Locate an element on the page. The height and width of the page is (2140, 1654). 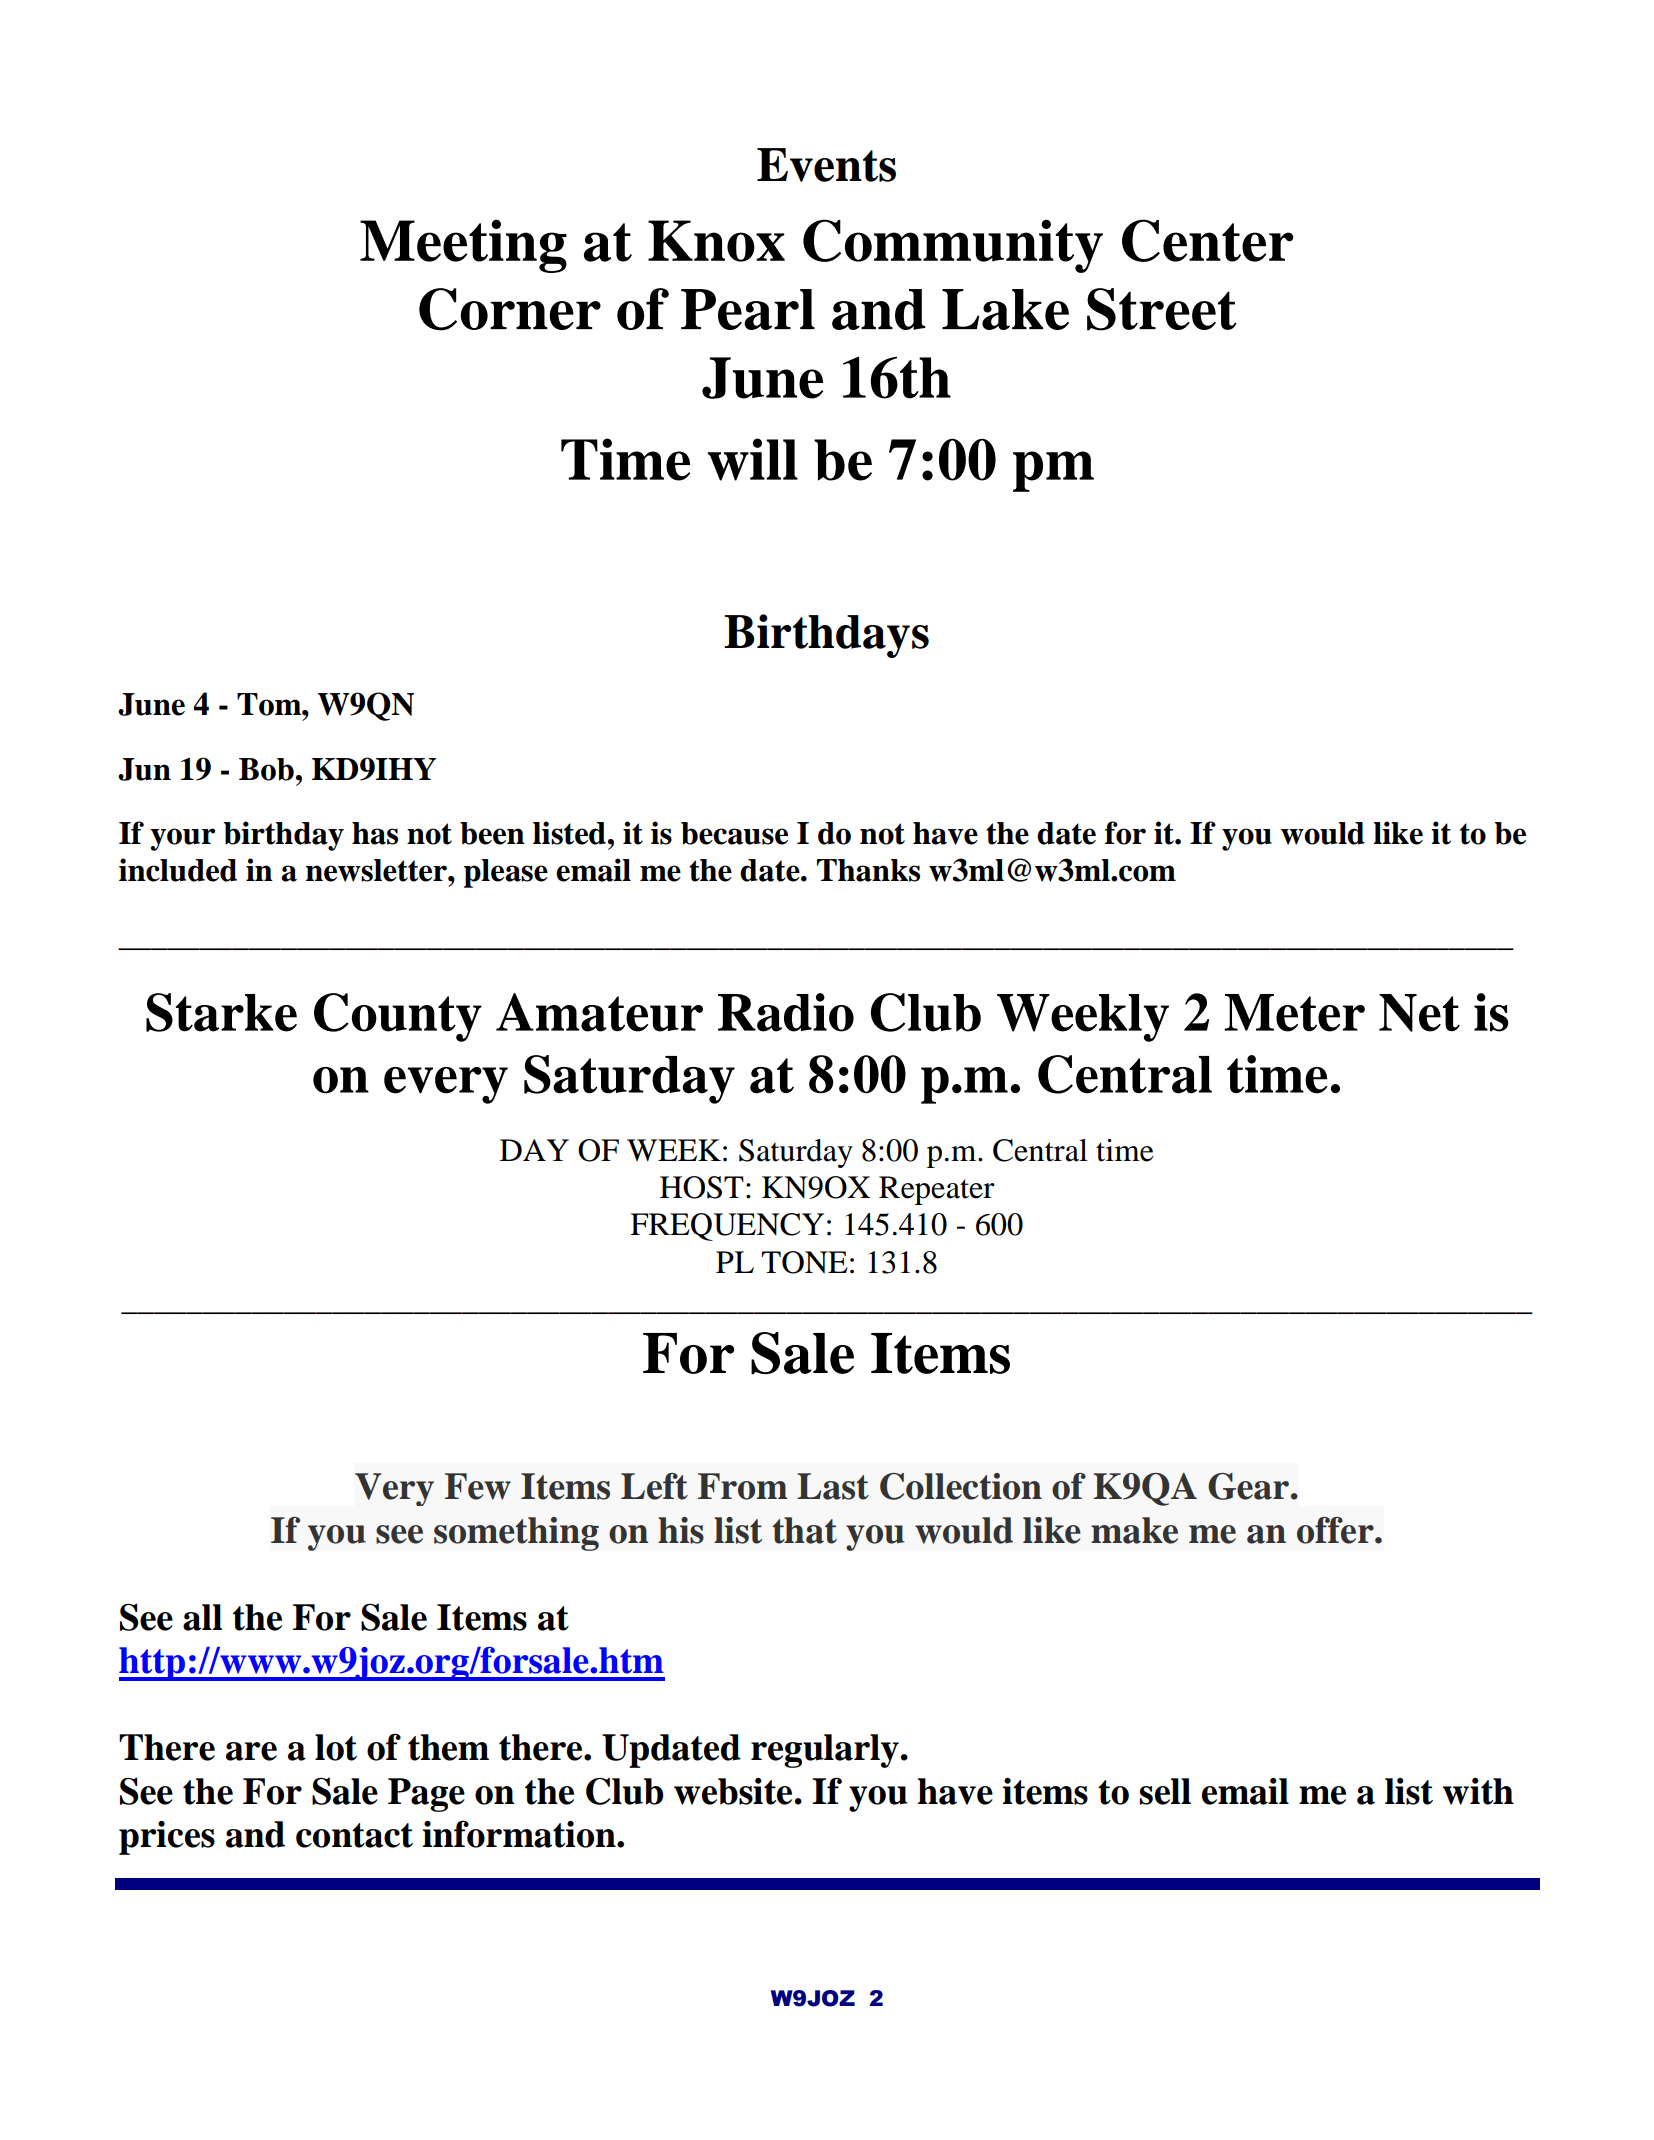
County is located at coordinates (398, 1017).
